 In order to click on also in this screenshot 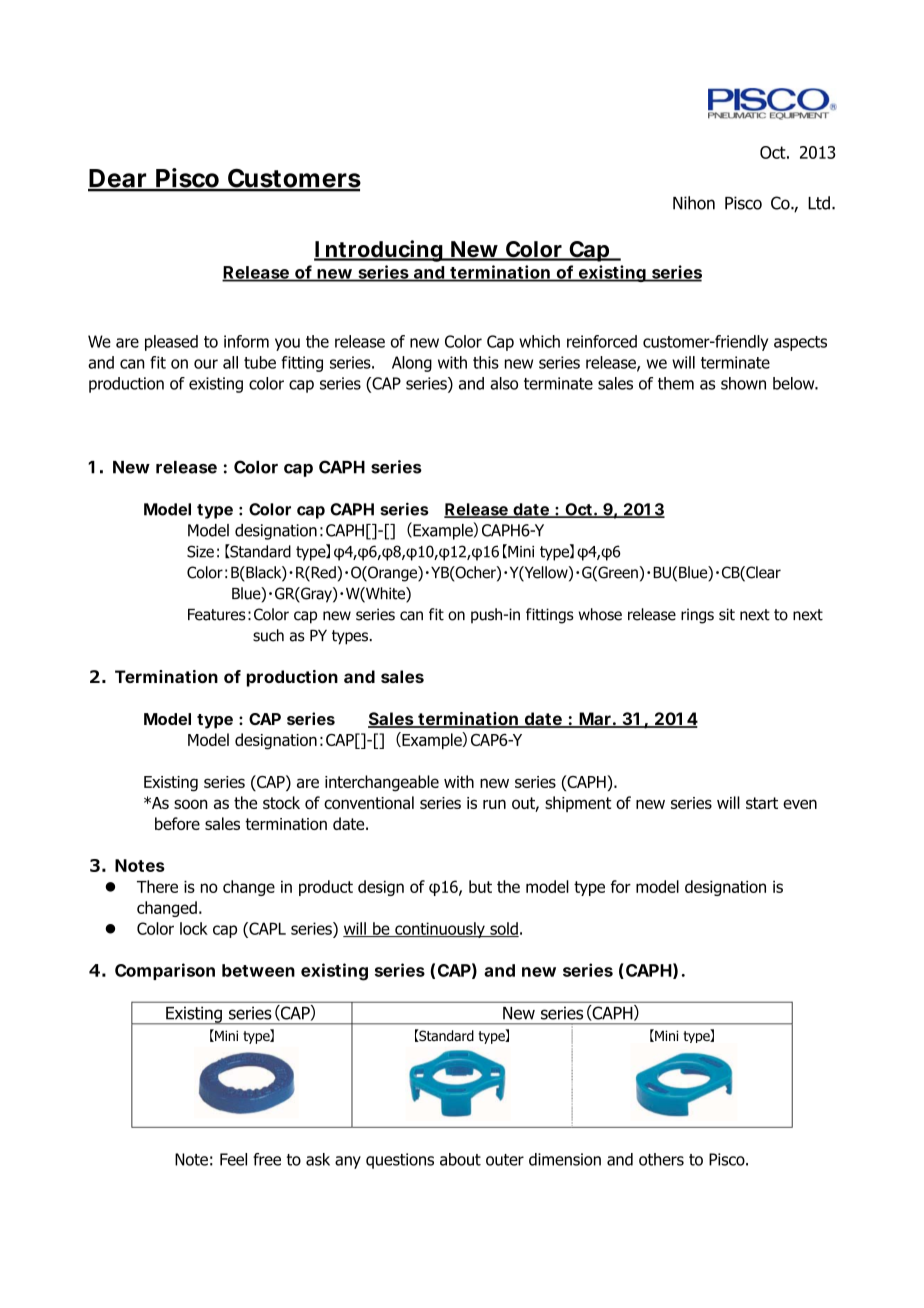, I will do `click(504, 383)`.
